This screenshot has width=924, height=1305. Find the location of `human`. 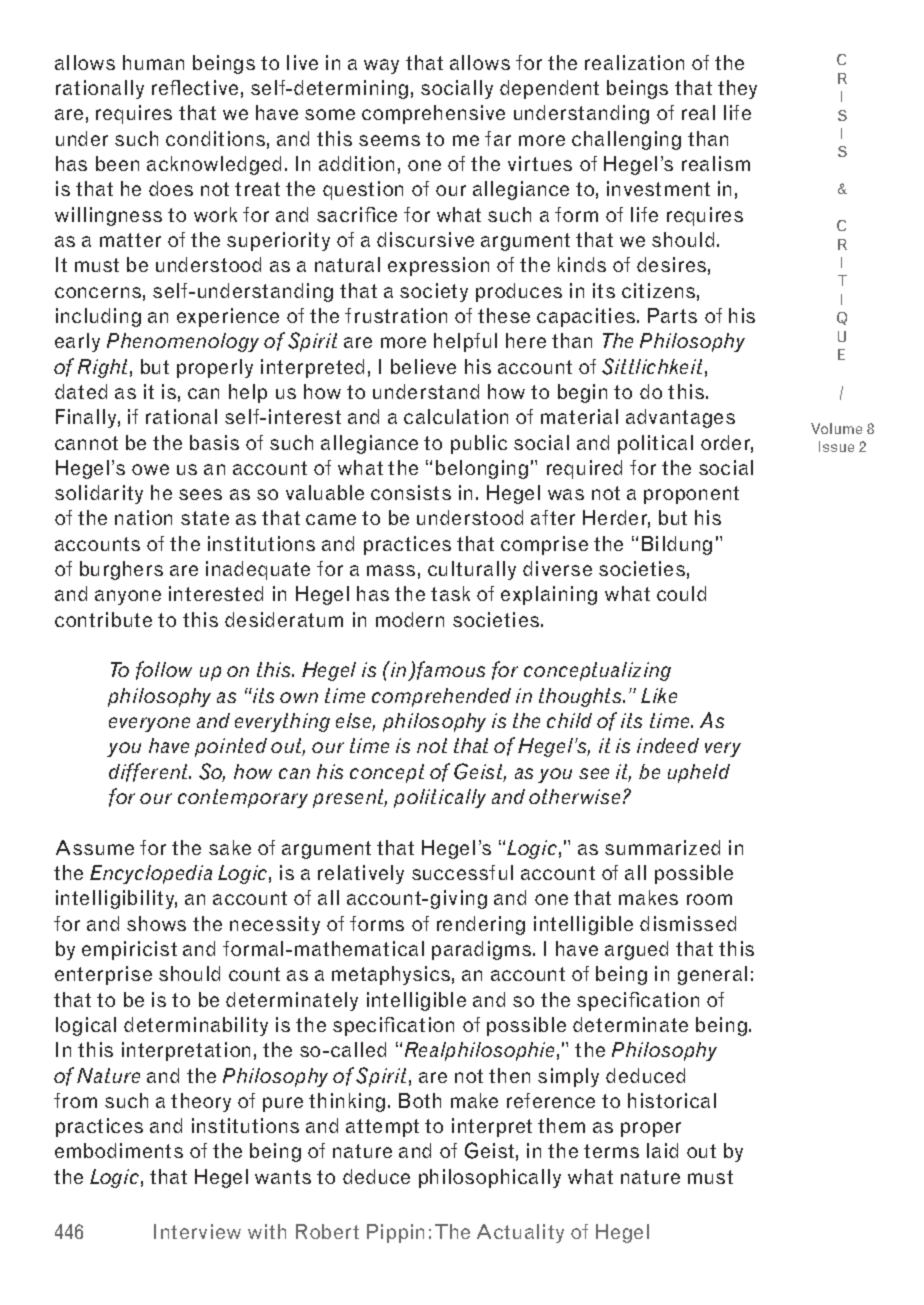

human is located at coordinates (153, 62).
